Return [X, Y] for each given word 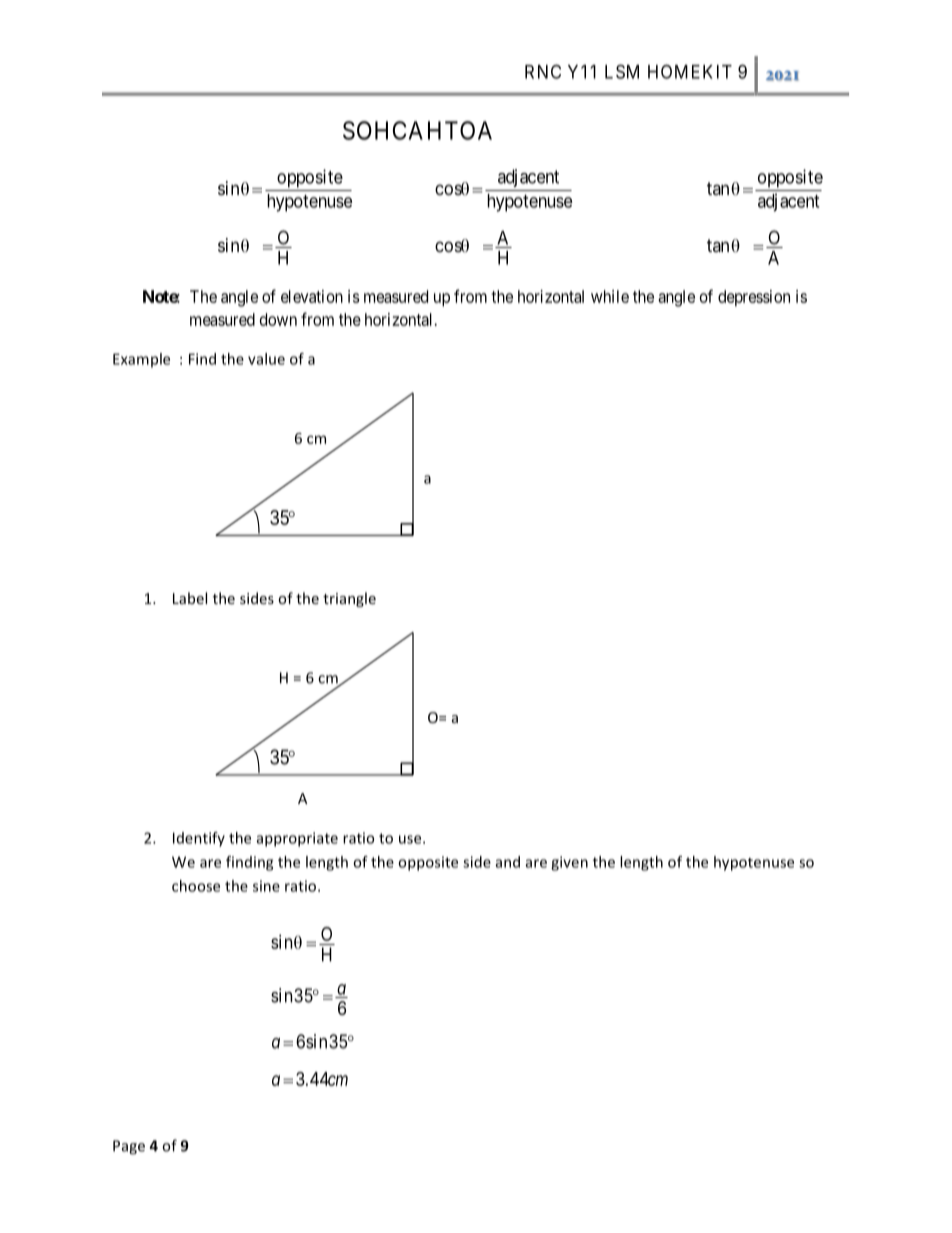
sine [266, 886]
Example [141, 360]
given [569, 863]
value [266, 359]
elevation [312, 296]
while [610, 296]
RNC [543, 71]
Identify [199, 839]
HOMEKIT [690, 71]
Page [129, 1147]
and [508, 862]
